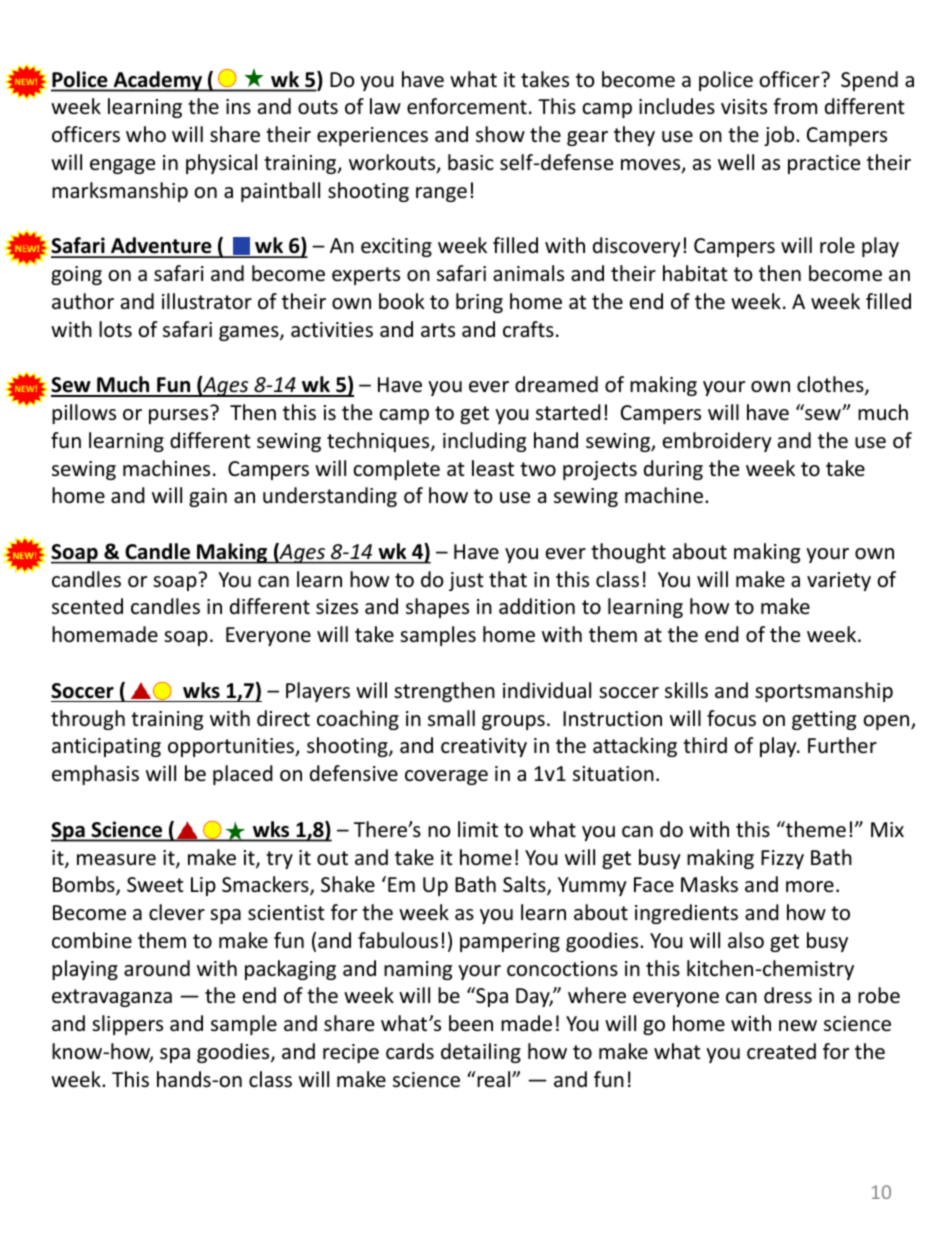 Image resolution: width=952 pixels, height=1250 pixels. Describe the element at coordinates (795, 106) in the image. I see `from` at that location.
